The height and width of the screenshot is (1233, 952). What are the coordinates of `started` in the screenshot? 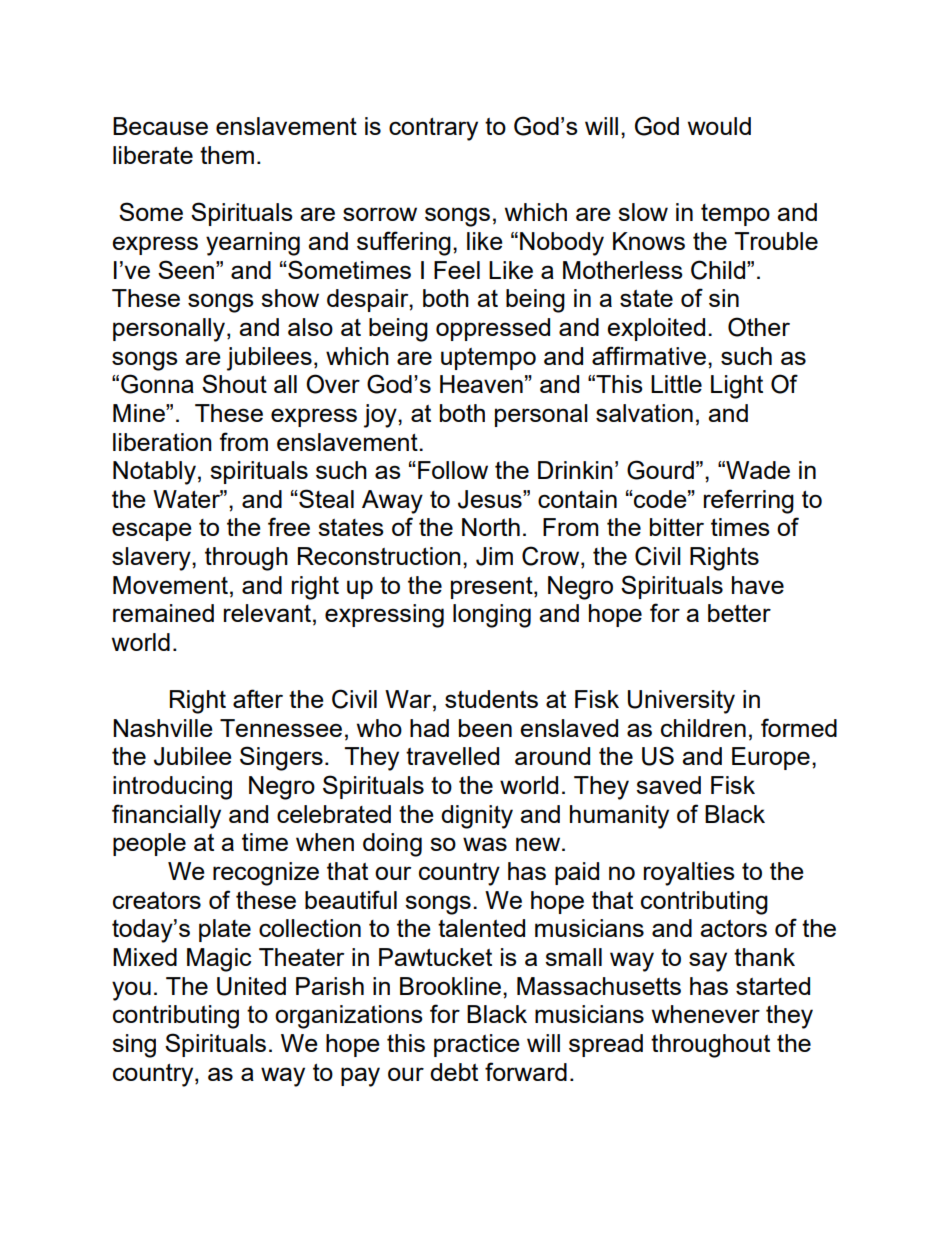 It's located at (773, 986).
